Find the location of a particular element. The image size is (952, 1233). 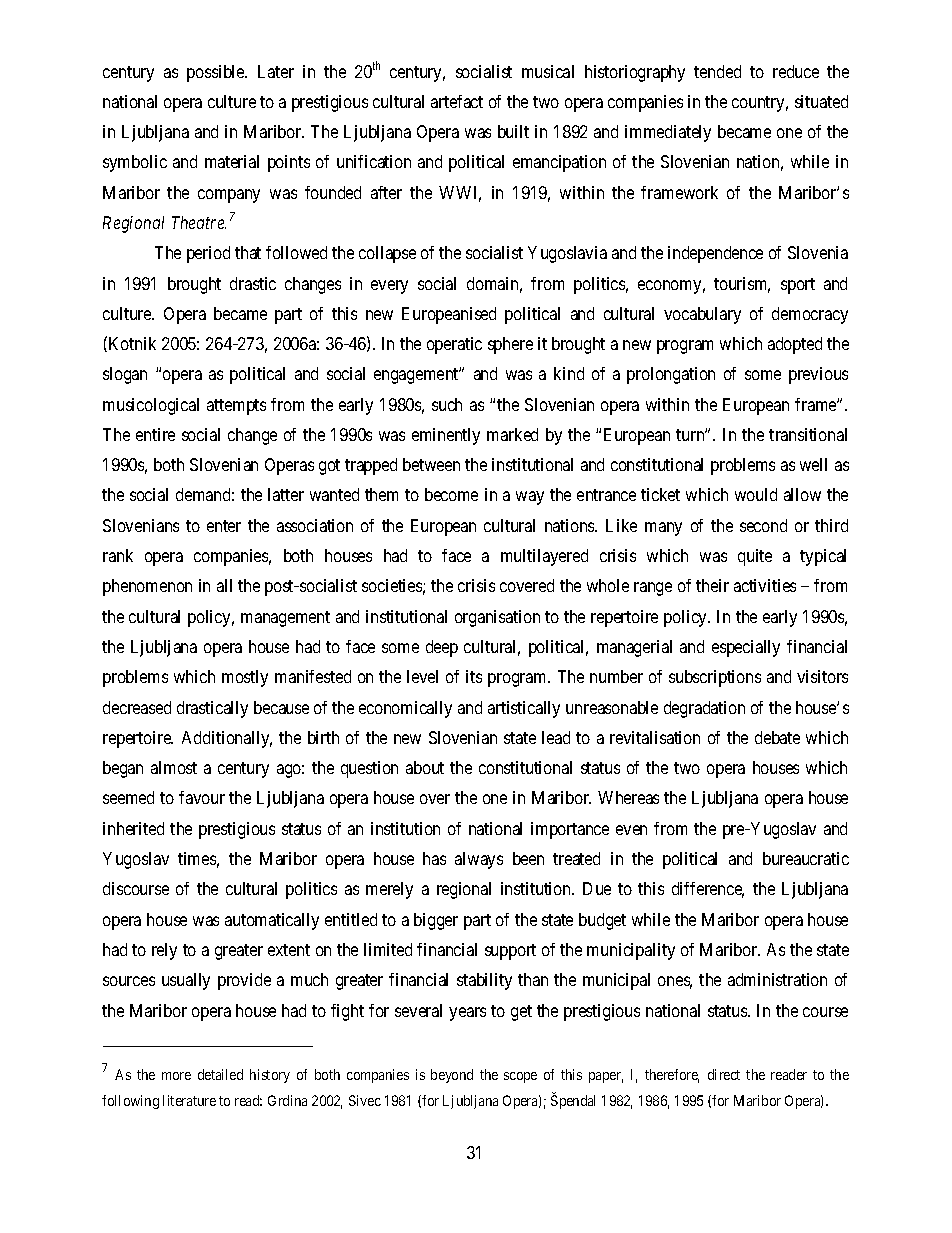

always is located at coordinates (479, 860).
